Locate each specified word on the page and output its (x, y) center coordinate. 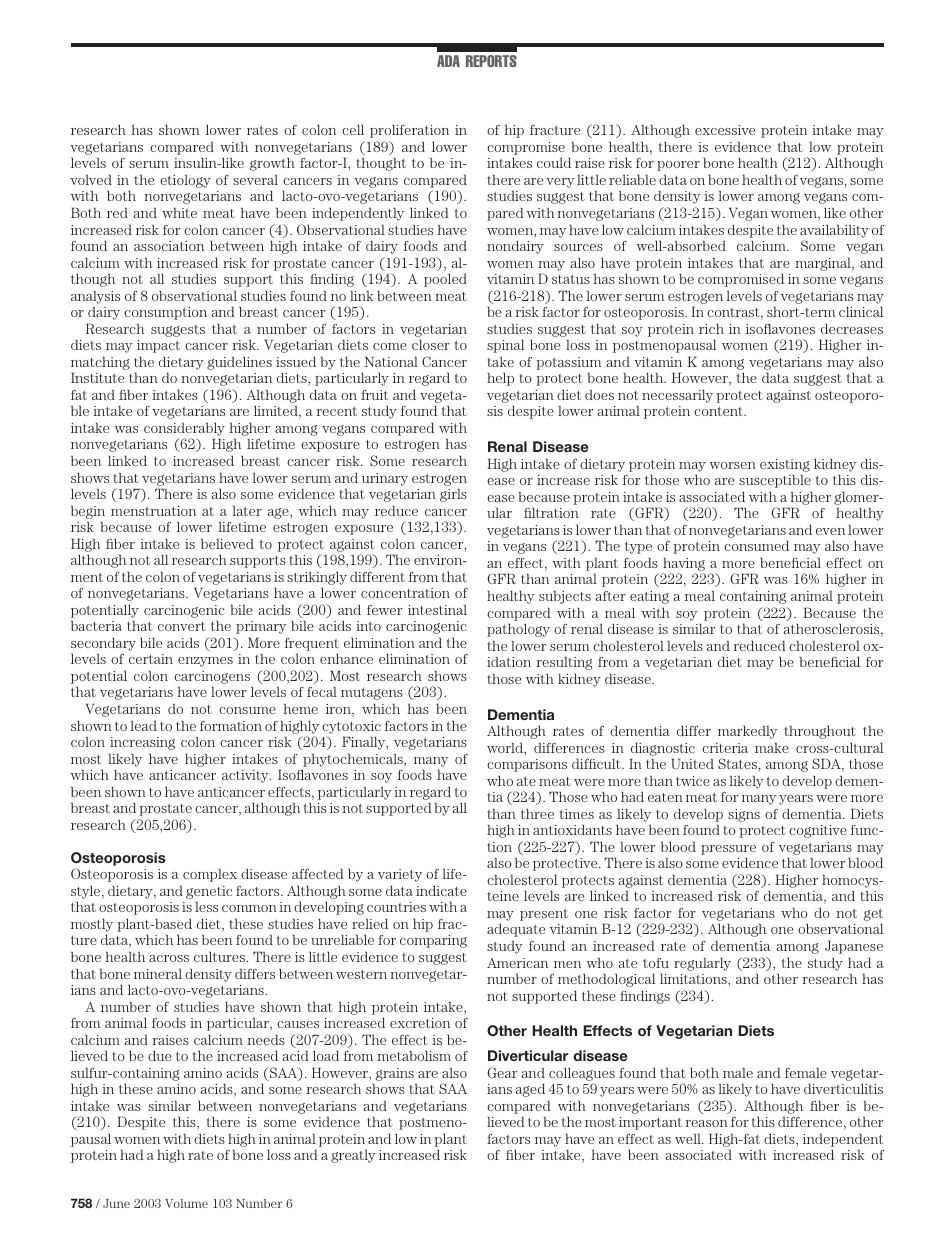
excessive (725, 130)
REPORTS (491, 61)
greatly (353, 1156)
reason (707, 1123)
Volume (186, 1203)
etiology (185, 181)
